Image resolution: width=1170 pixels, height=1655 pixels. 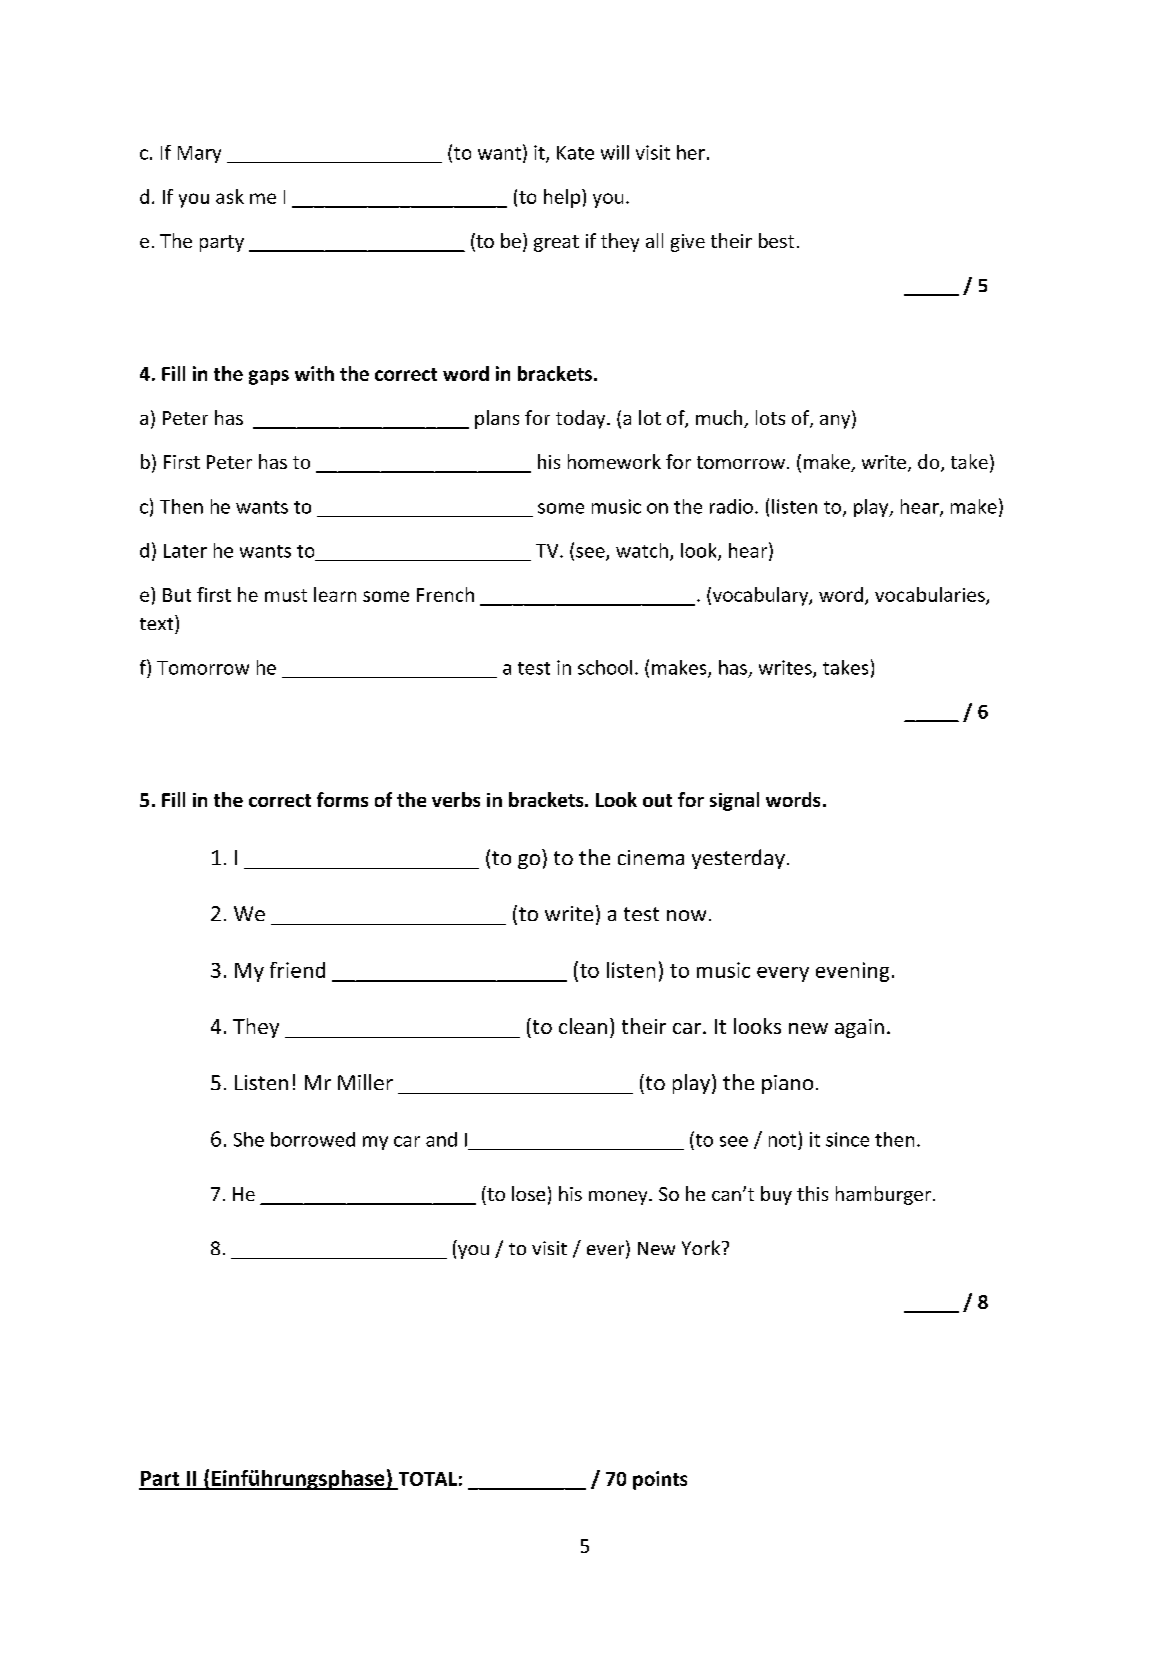 I want to click on points, so click(x=660, y=1480).
